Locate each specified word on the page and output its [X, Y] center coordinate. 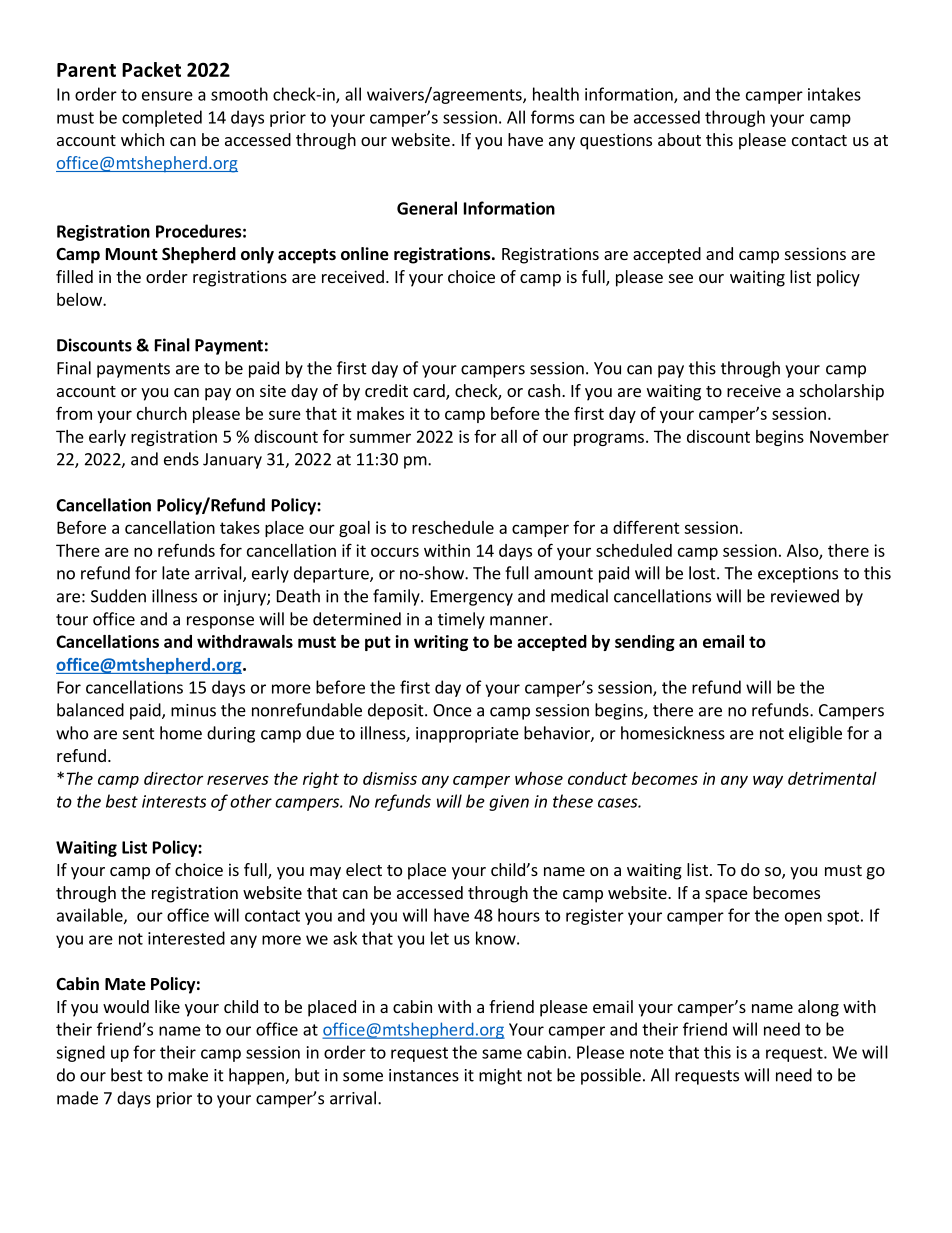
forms [552, 117]
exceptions [798, 575]
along [818, 1008]
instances [424, 1075]
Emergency [472, 598]
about [679, 139]
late [176, 573]
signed [80, 1053]
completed [162, 118]
